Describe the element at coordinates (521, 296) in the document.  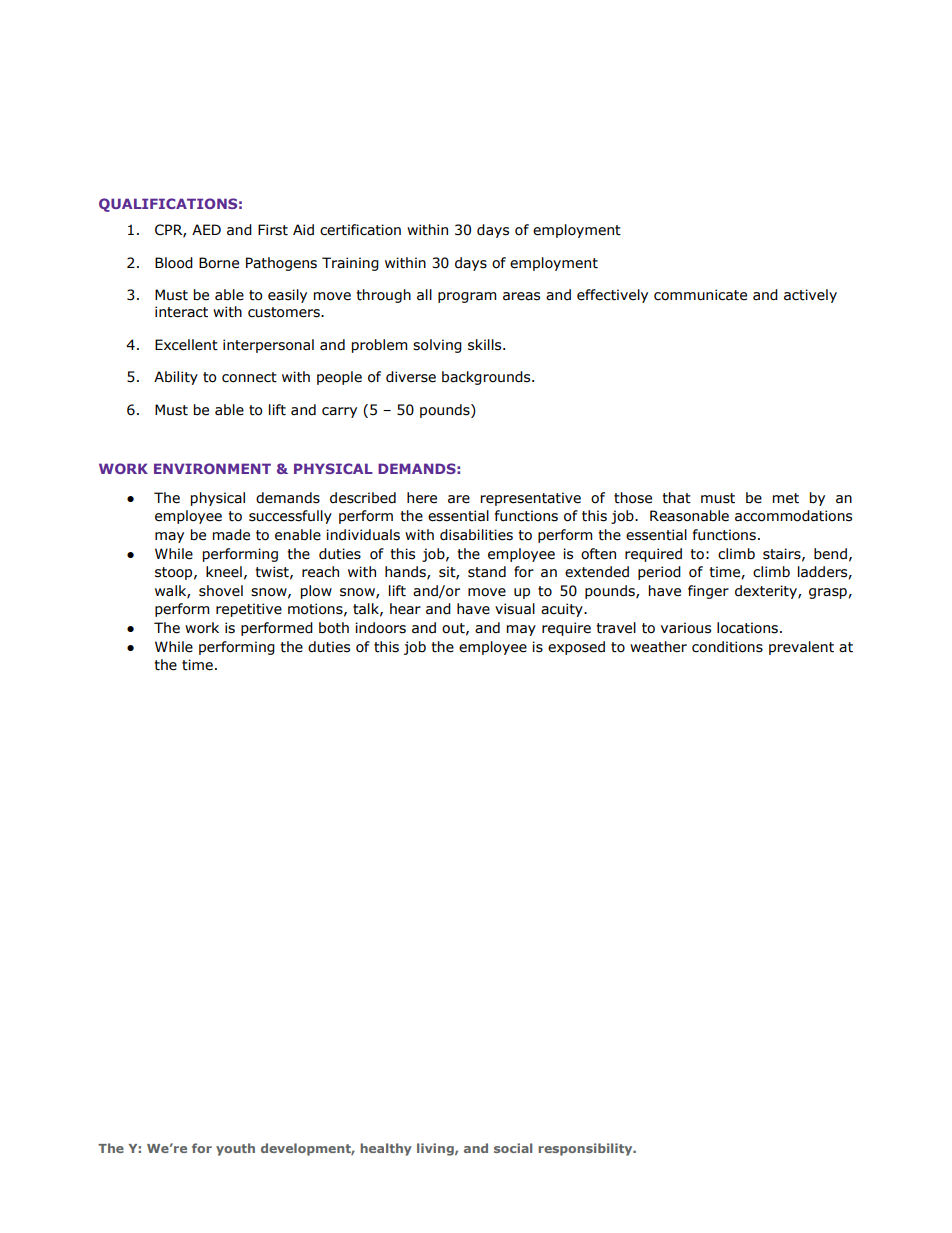
I see `areas` at that location.
